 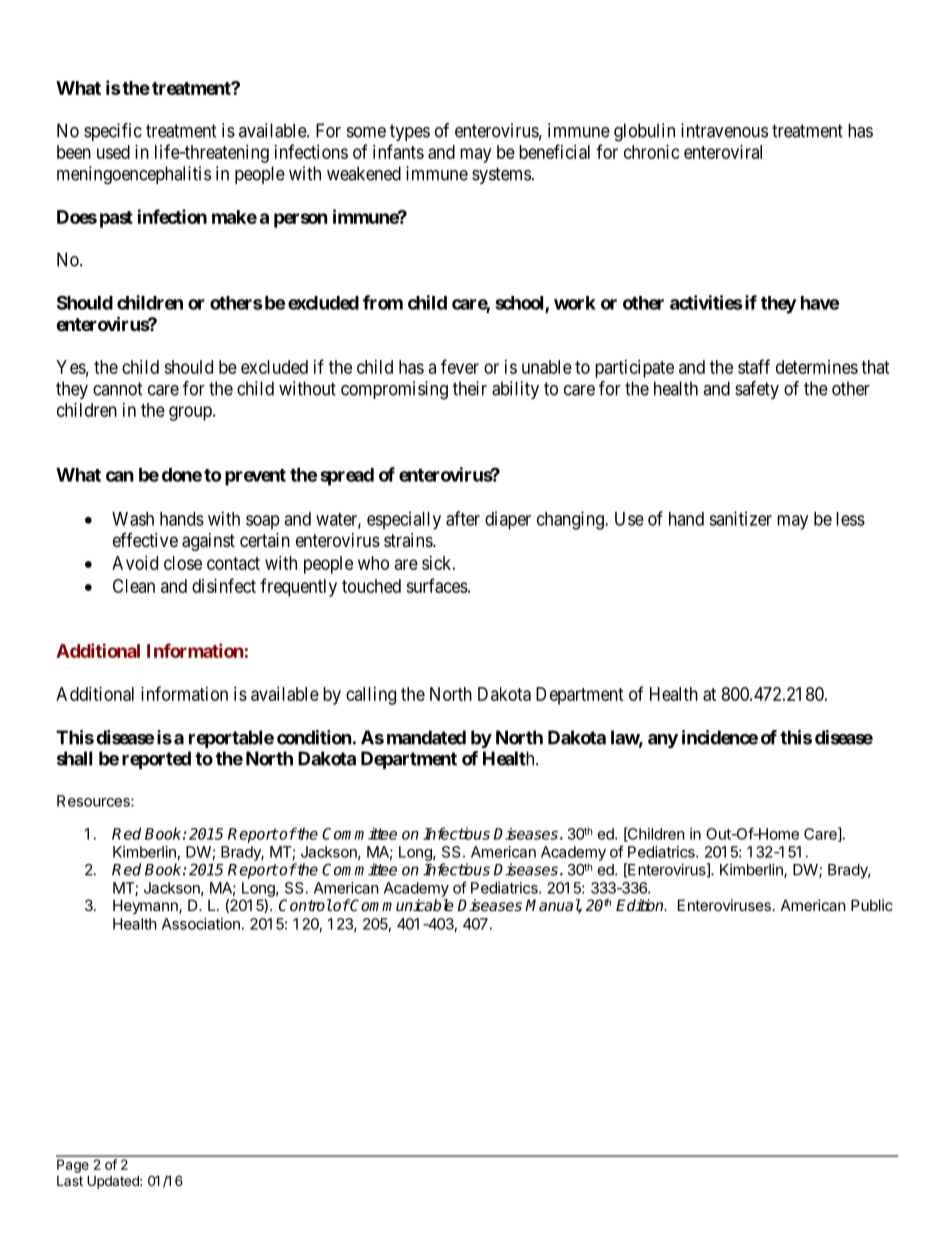 What do you see at coordinates (724, 130) in the screenshot?
I see `intravenous` at bounding box center [724, 130].
